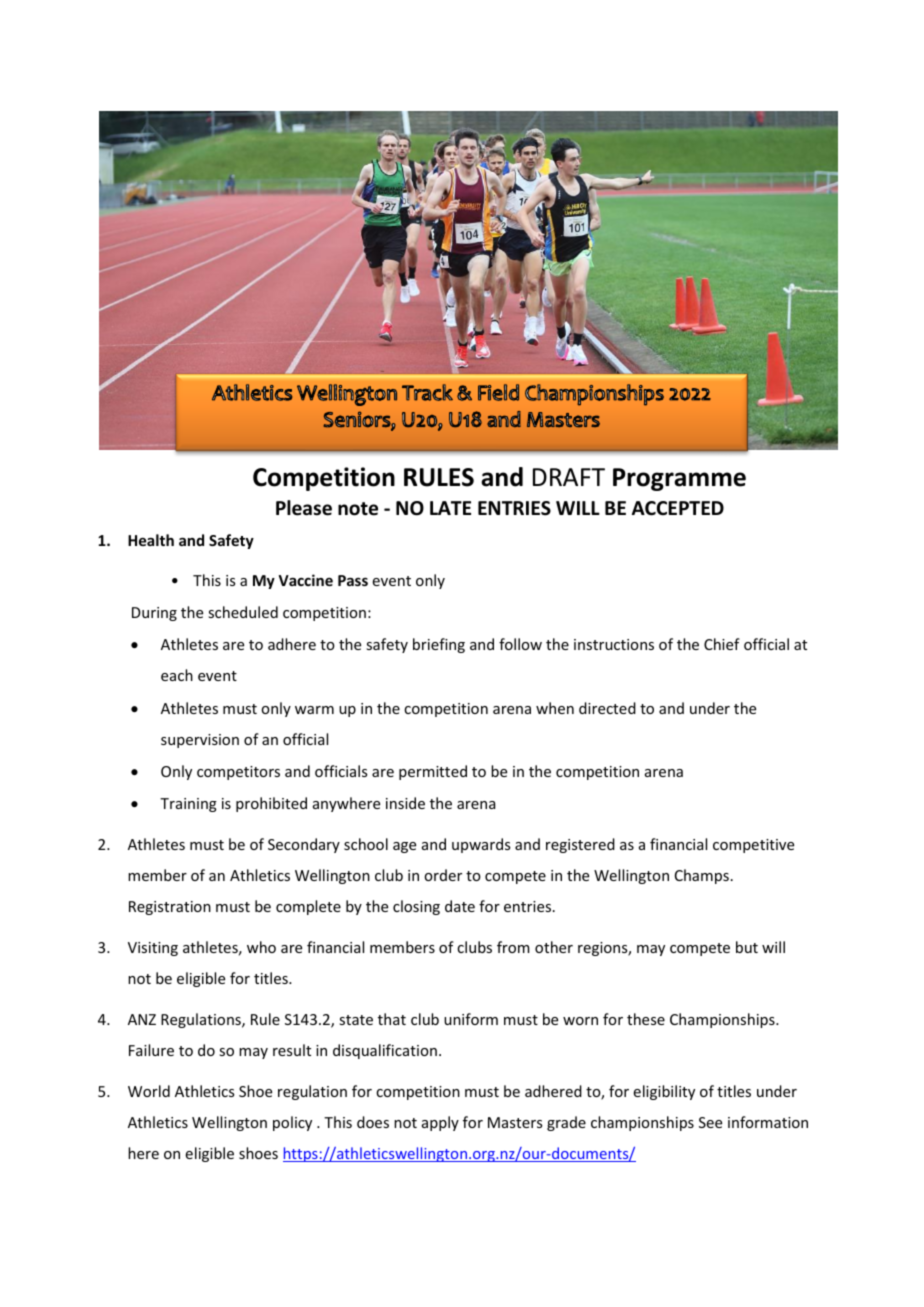 The image size is (924, 1307). I want to click on apply, so click(440, 1123).
